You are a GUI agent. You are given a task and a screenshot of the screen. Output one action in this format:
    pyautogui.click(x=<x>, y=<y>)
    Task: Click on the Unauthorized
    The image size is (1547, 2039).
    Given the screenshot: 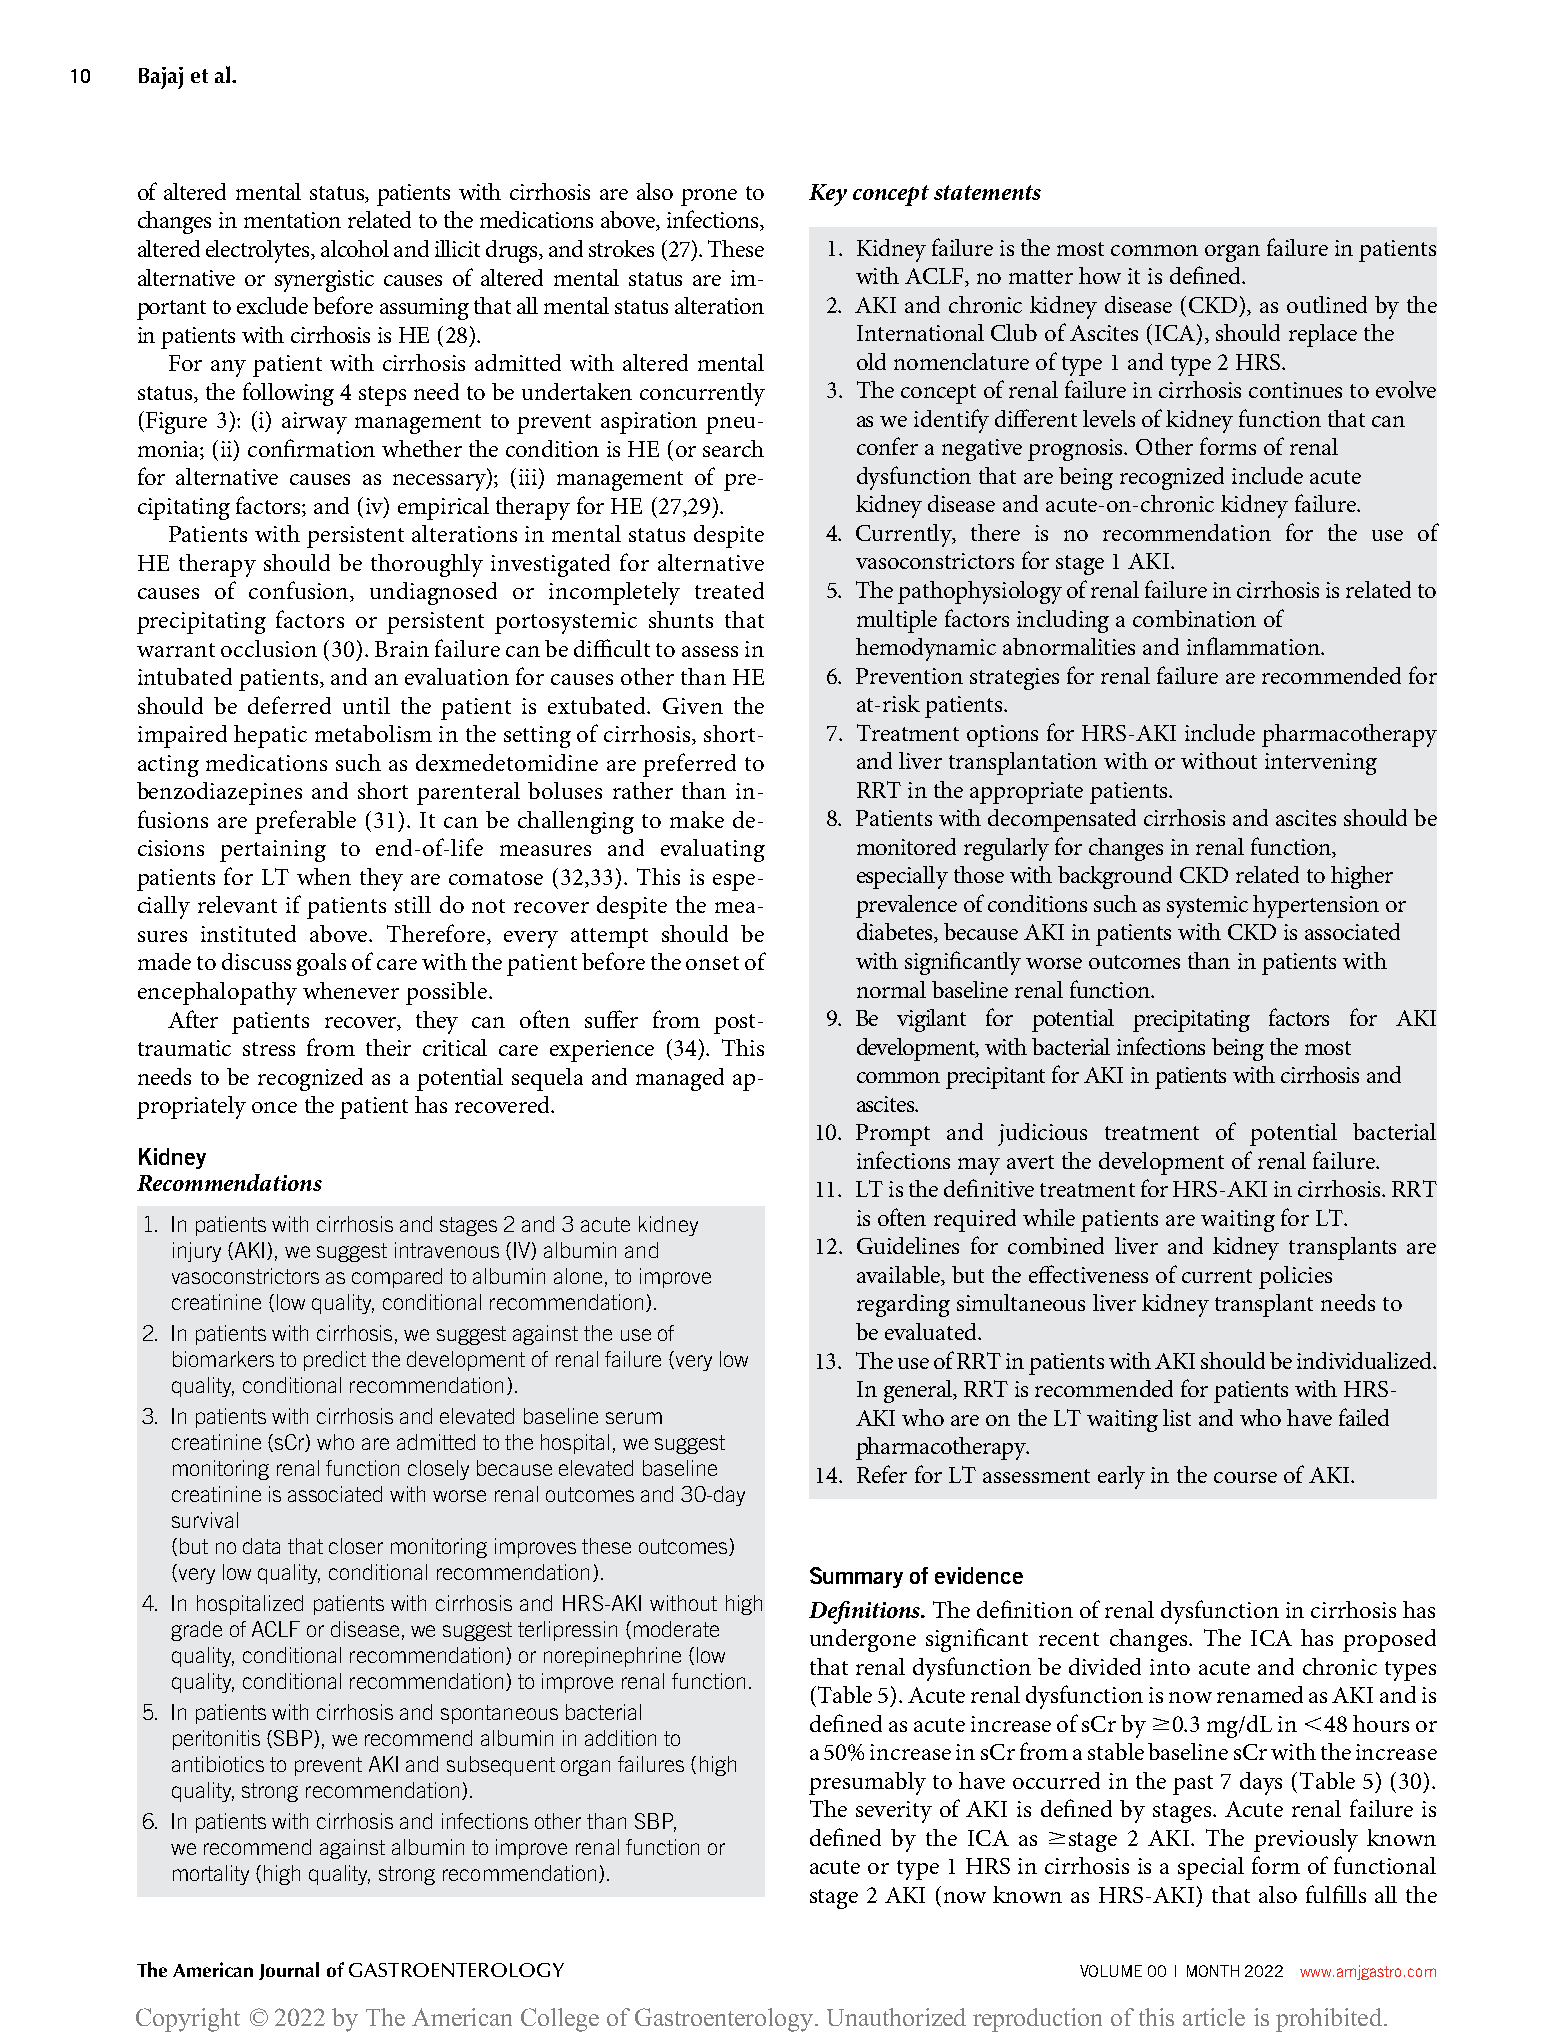 What is the action you would take?
    pyautogui.click(x=896, y=2017)
